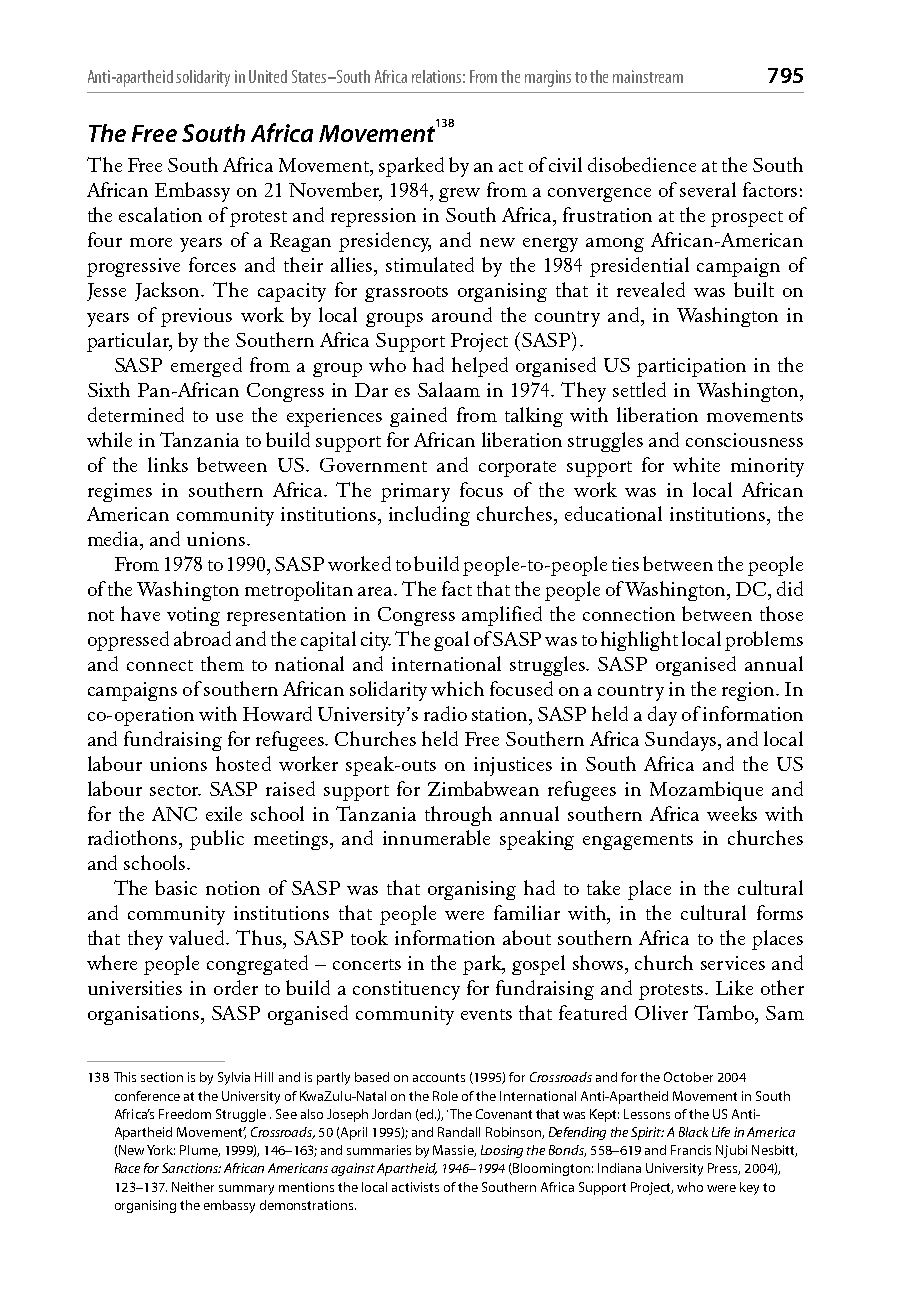  What do you see at coordinates (691, 367) in the screenshot?
I see `participation` at bounding box center [691, 367].
